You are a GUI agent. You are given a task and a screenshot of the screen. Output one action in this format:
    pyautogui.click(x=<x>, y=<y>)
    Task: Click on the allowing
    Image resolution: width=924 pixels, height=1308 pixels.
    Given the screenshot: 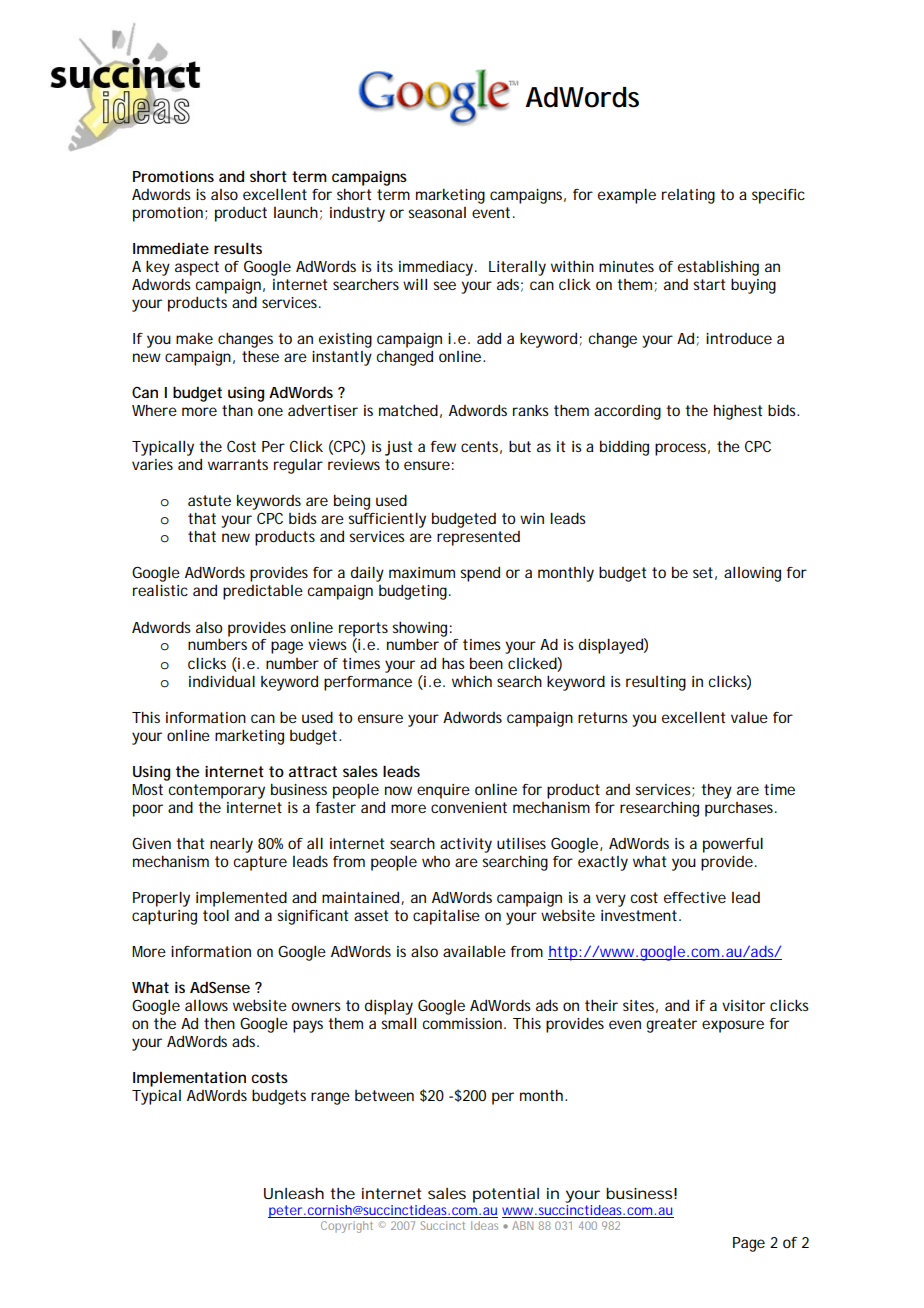 What is the action you would take?
    pyautogui.click(x=752, y=574)
